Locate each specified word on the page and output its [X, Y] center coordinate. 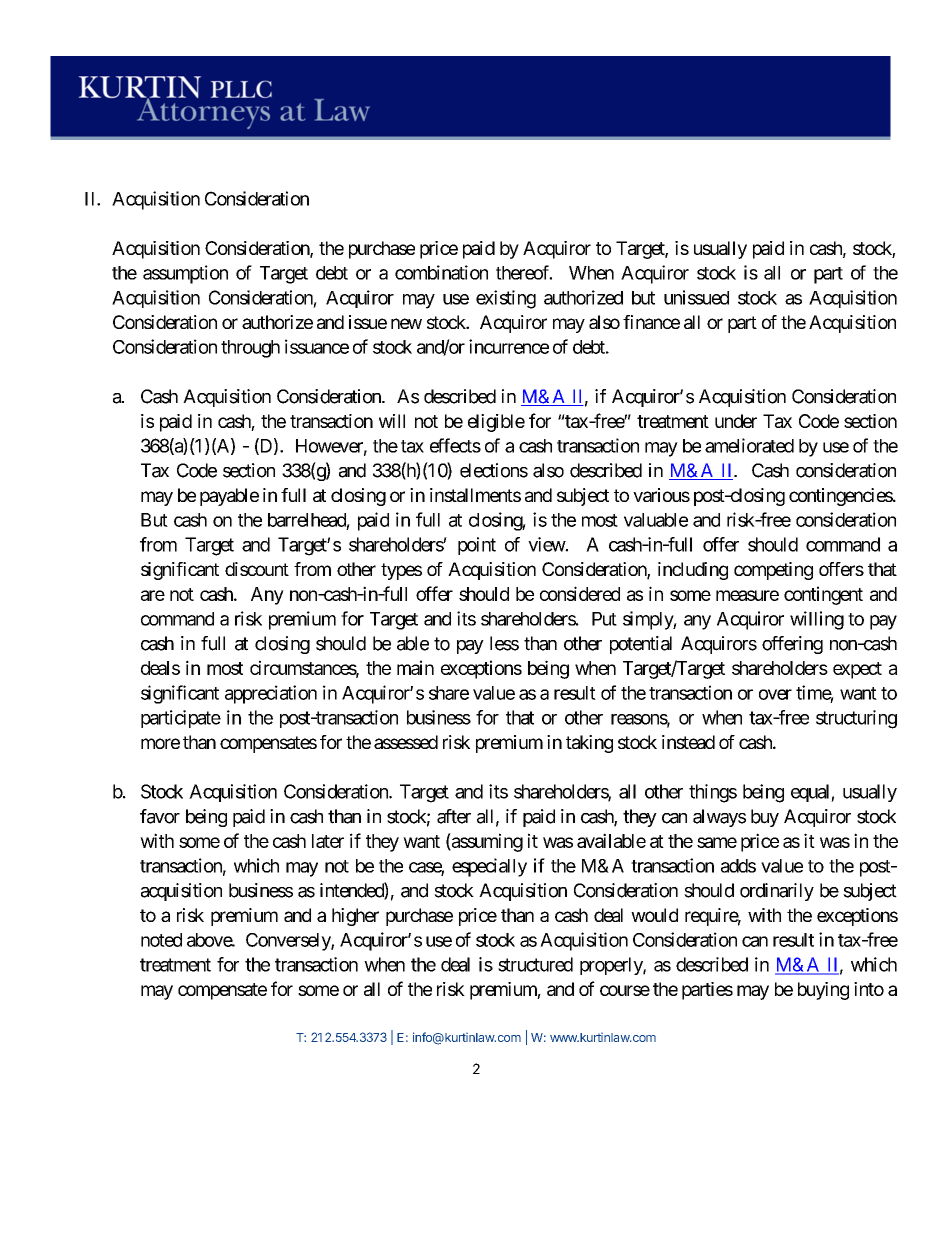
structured [535, 964]
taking [589, 744]
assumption [185, 274]
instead [688, 742]
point [477, 546]
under [736, 421]
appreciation [271, 694]
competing [773, 571]
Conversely [289, 942]
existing [506, 299]
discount [257, 569]
